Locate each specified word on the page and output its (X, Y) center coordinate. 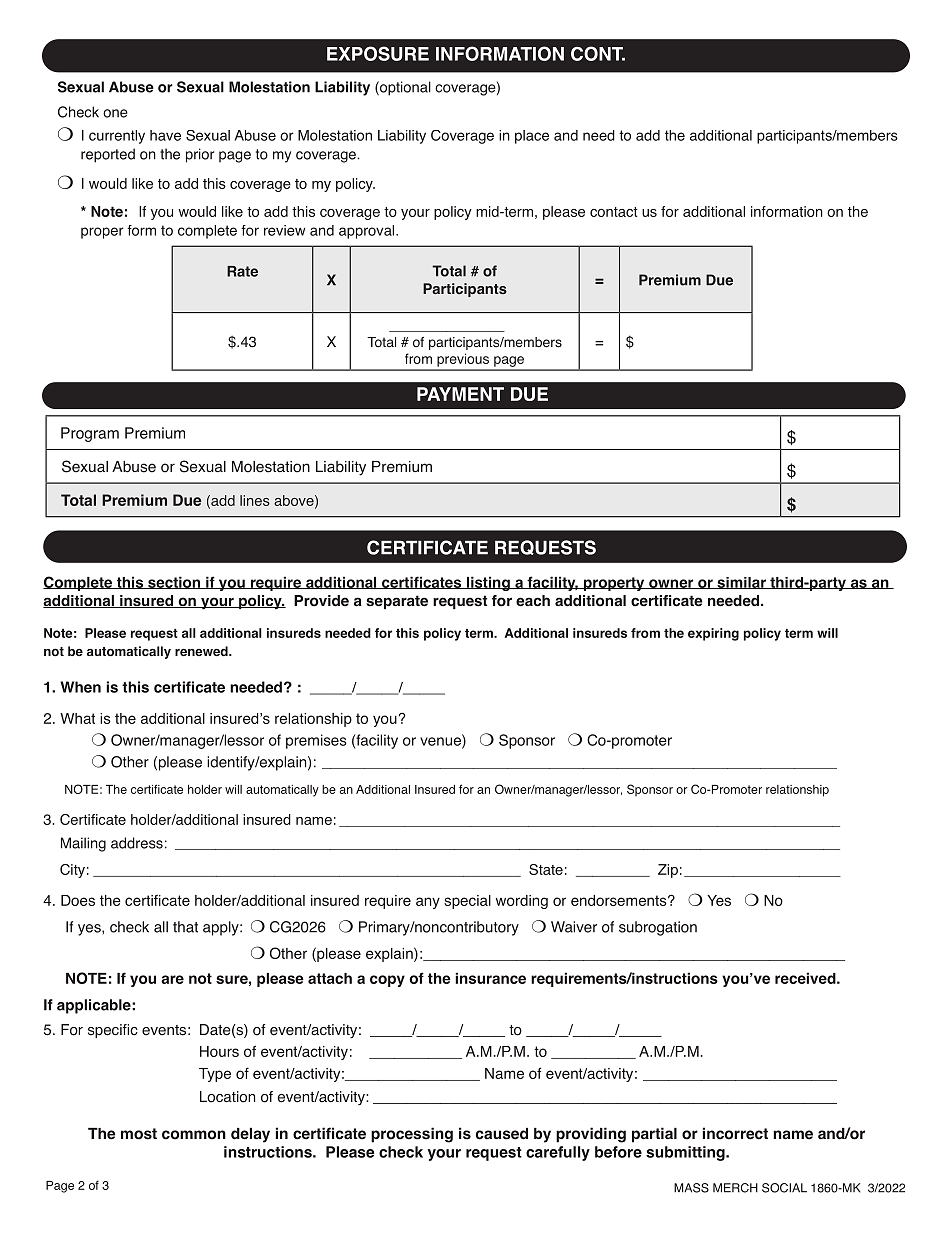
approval (368, 232)
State (546, 869)
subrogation (658, 928)
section (174, 582)
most (139, 1134)
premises (316, 741)
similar (741, 583)
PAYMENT (460, 394)
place (532, 137)
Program (90, 434)
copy (387, 981)
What (77, 718)
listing (488, 583)
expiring (713, 634)
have (165, 135)
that (185, 927)
